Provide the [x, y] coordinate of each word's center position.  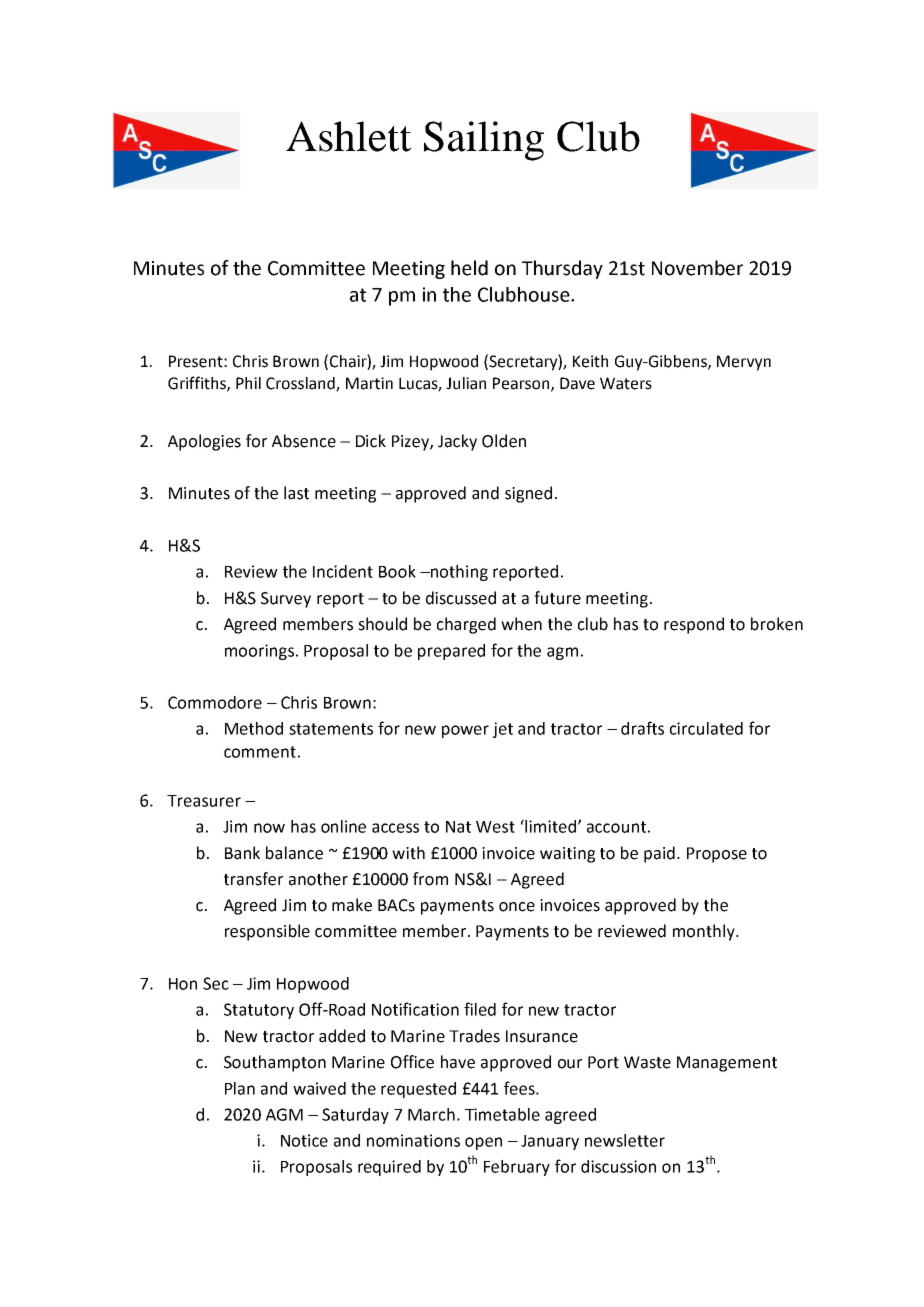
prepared [451, 652]
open [483, 1143]
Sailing [484, 141]
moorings [259, 652]
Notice [304, 1140]
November [697, 268]
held [469, 268]
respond [694, 625]
